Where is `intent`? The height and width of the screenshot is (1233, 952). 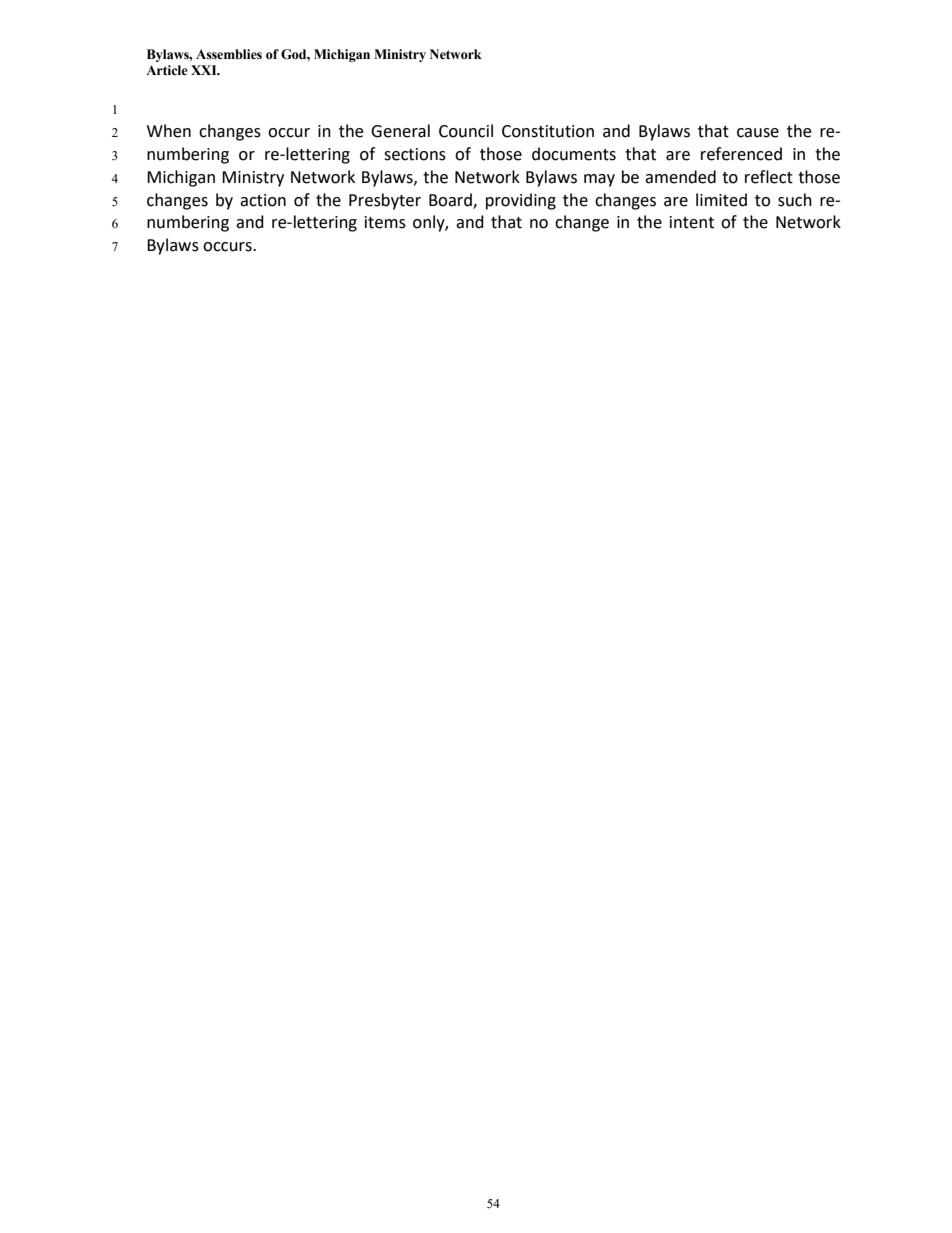 intent is located at coordinates (692, 222).
